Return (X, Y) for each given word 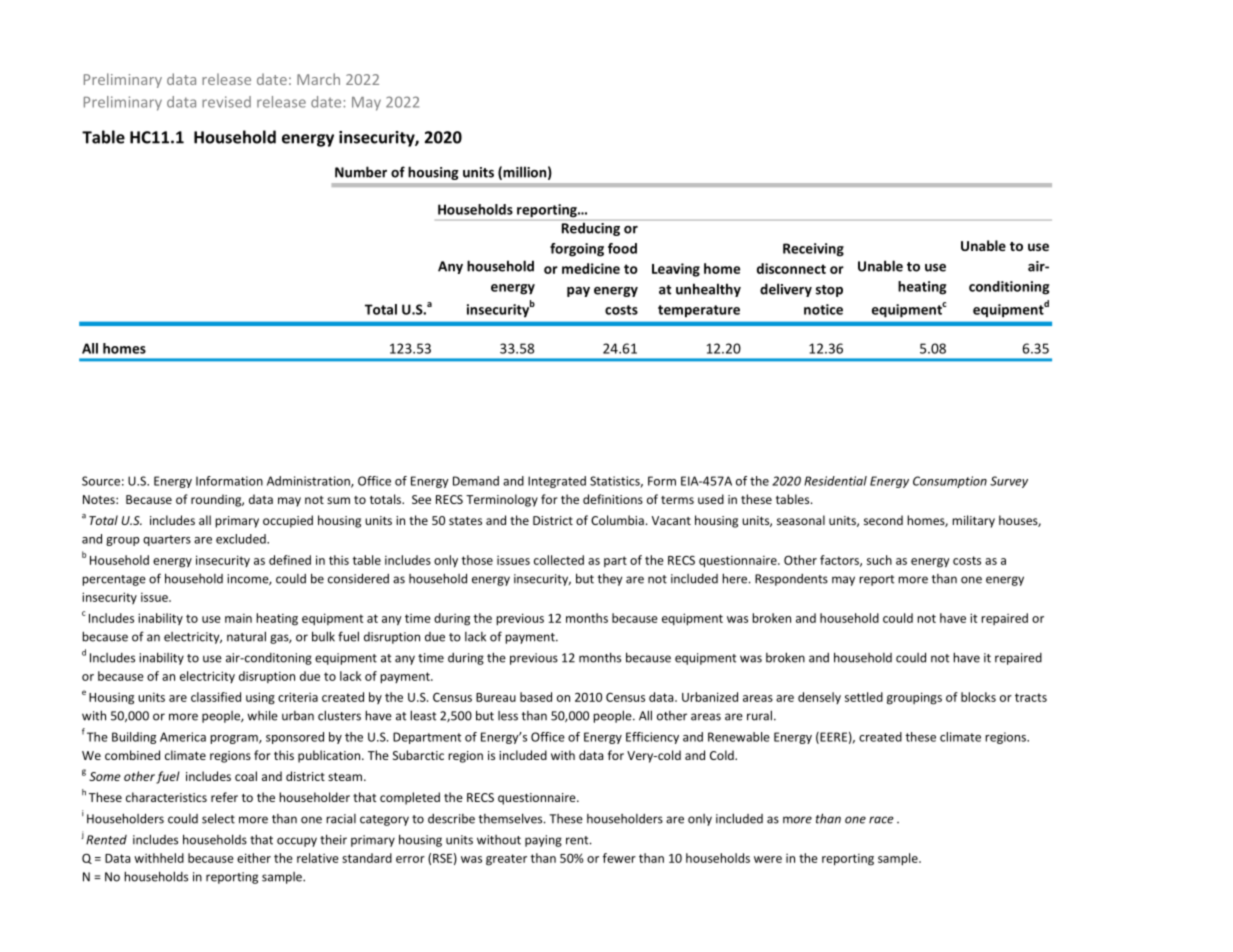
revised (226, 102)
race (881, 820)
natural (246, 636)
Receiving (813, 250)
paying (543, 841)
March (318, 79)
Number (361, 172)
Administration (309, 482)
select (218, 818)
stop (829, 291)
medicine (591, 268)
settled (864, 697)
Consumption (950, 482)
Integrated (557, 482)
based (536, 697)
